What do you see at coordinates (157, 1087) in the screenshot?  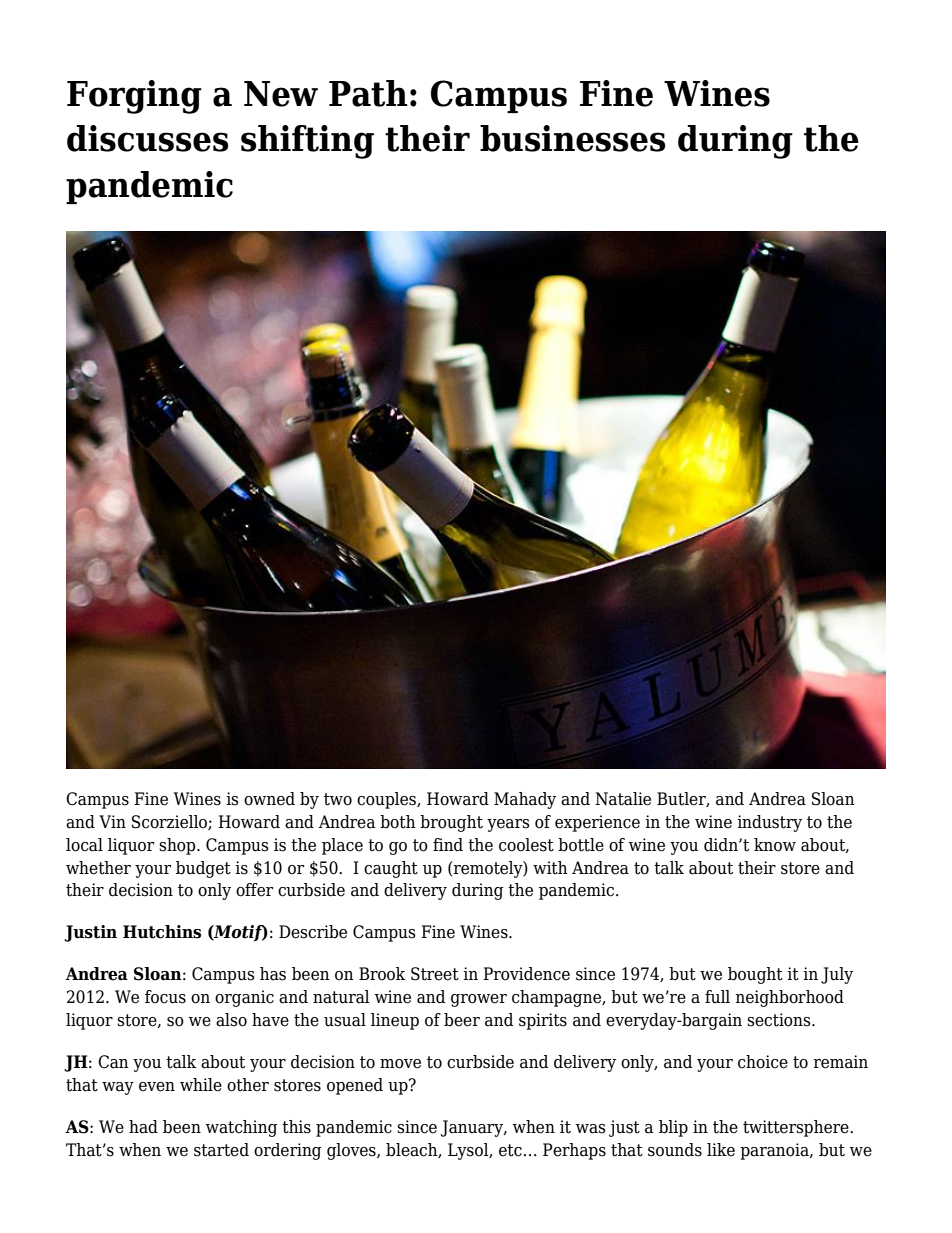 I see `even` at bounding box center [157, 1087].
